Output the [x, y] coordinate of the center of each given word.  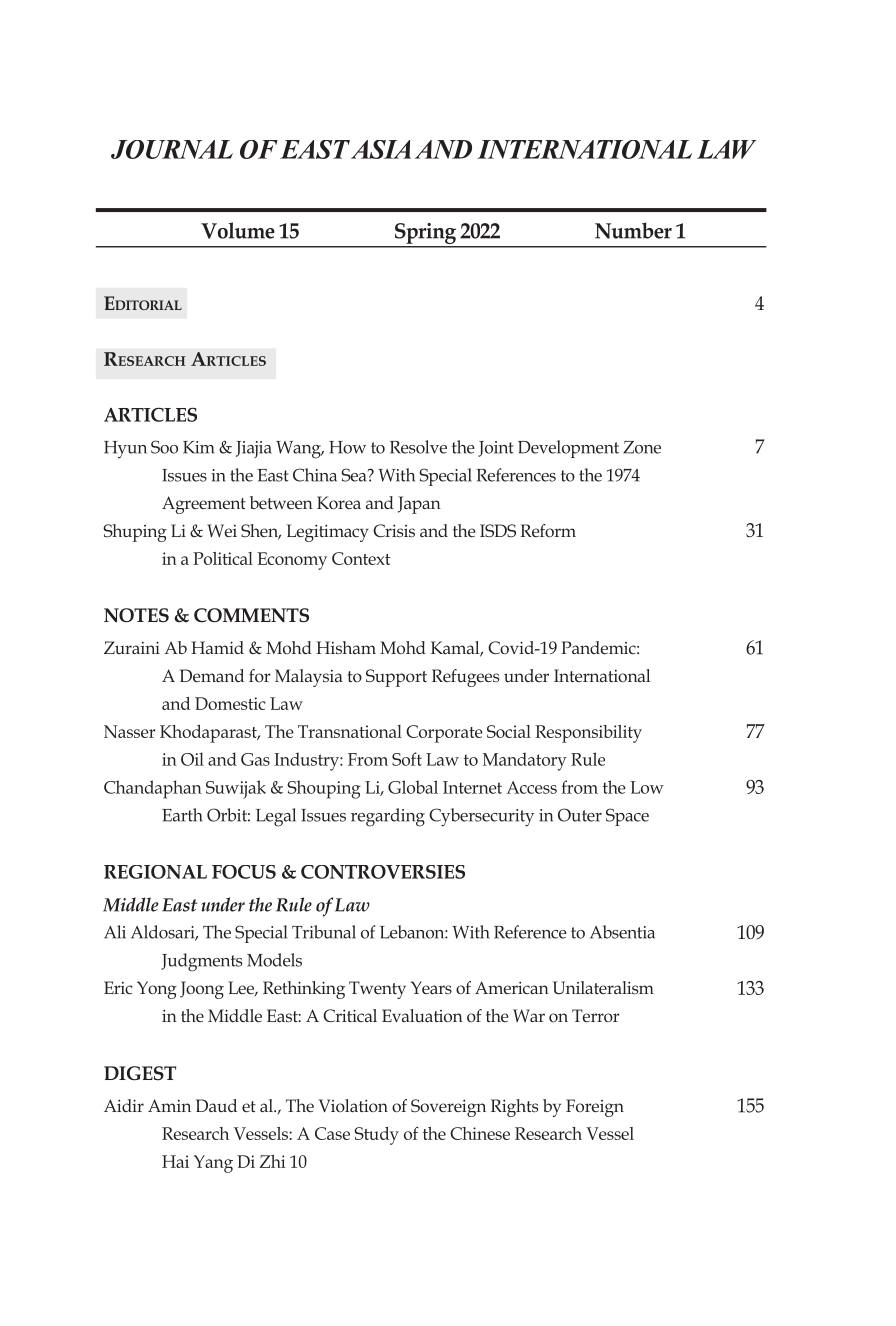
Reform [548, 530]
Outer [580, 815]
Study [376, 1136]
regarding [388, 817]
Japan [419, 505]
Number [633, 230]
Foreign [595, 1108]
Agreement [204, 505]
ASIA [381, 149]
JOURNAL [172, 149]
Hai [175, 1161]
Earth [182, 815]
